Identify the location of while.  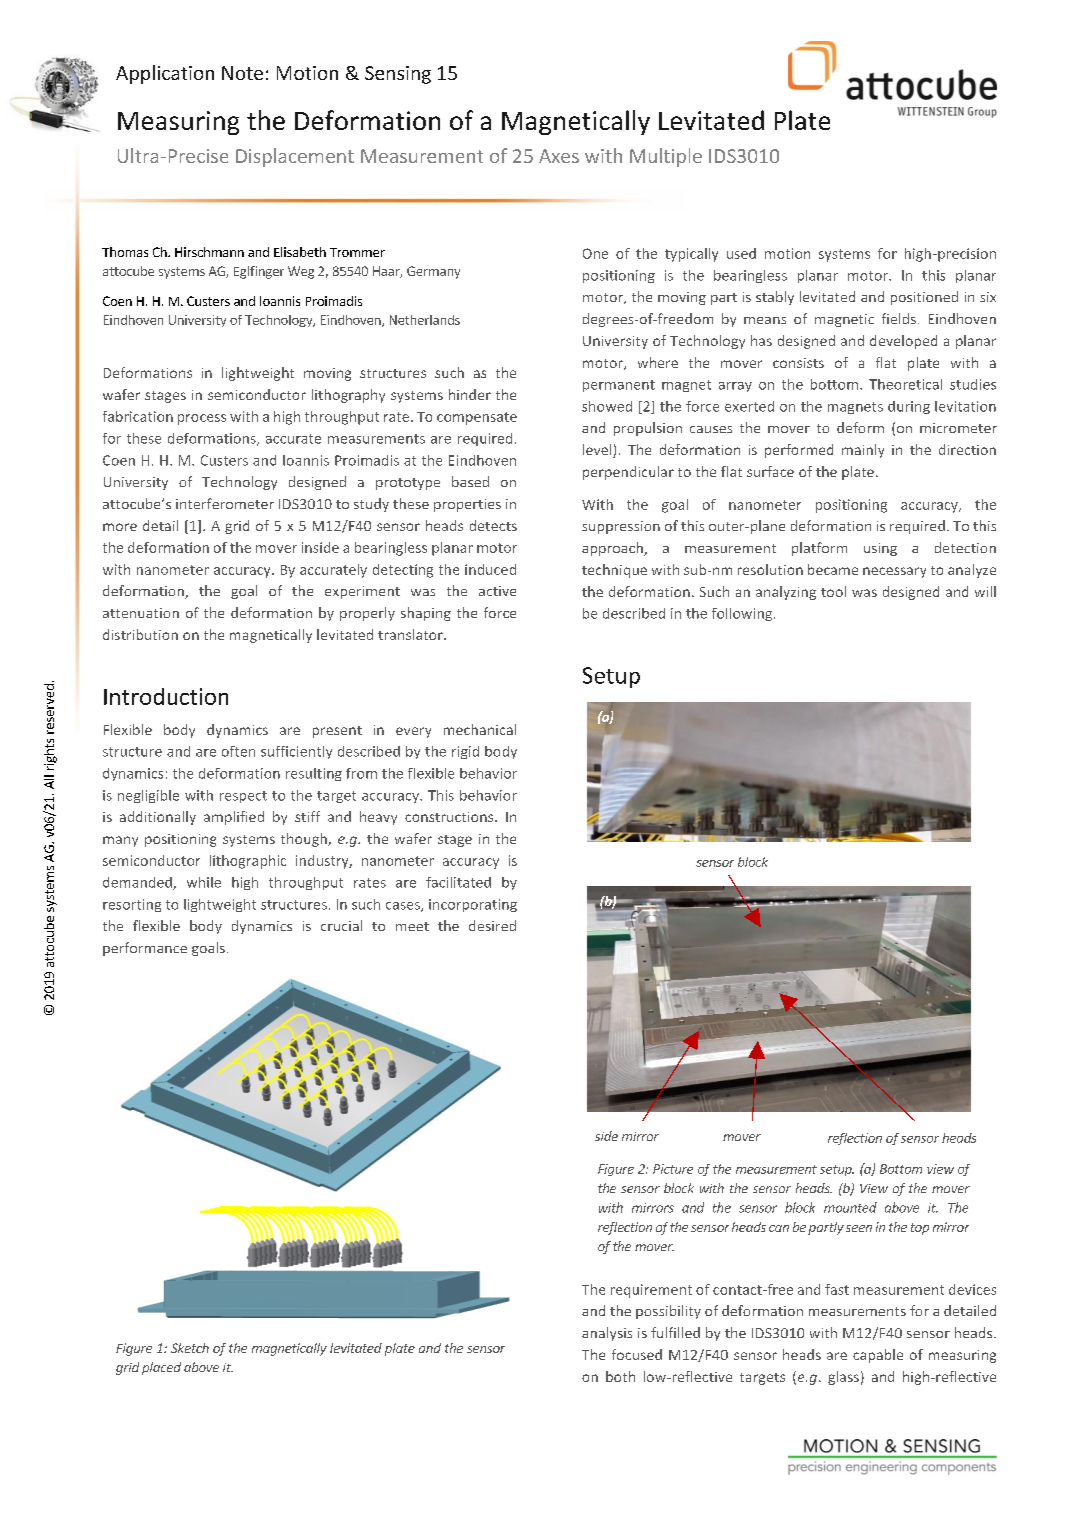
(204, 882).
